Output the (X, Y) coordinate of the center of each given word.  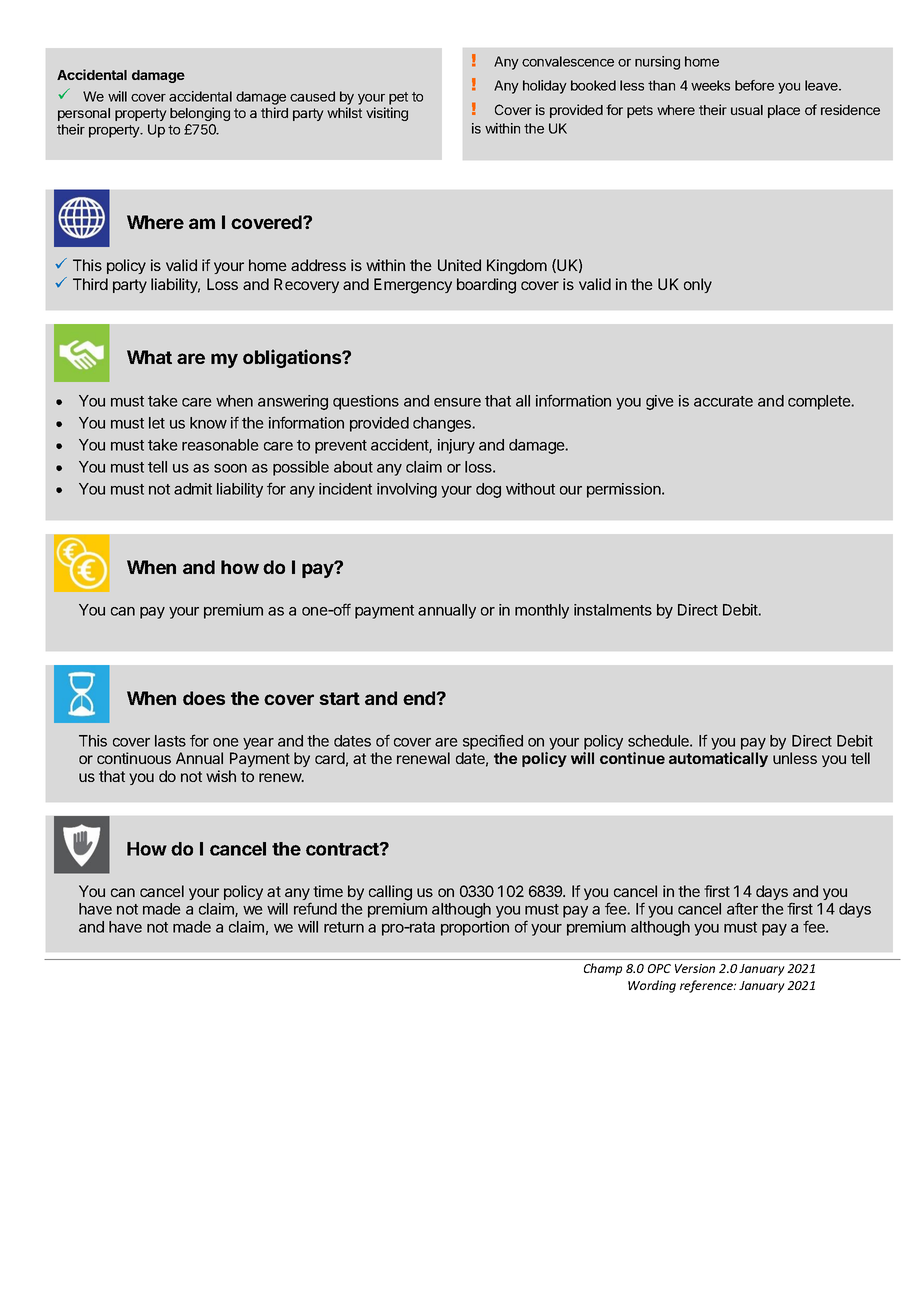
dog (488, 490)
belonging (200, 114)
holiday (545, 87)
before (754, 85)
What (149, 357)
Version (695, 968)
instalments (613, 610)
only (698, 285)
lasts (170, 741)
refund (315, 908)
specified (493, 742)
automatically (718, 759)
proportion (475, 928)
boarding (486, 286)
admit (193, 489)
